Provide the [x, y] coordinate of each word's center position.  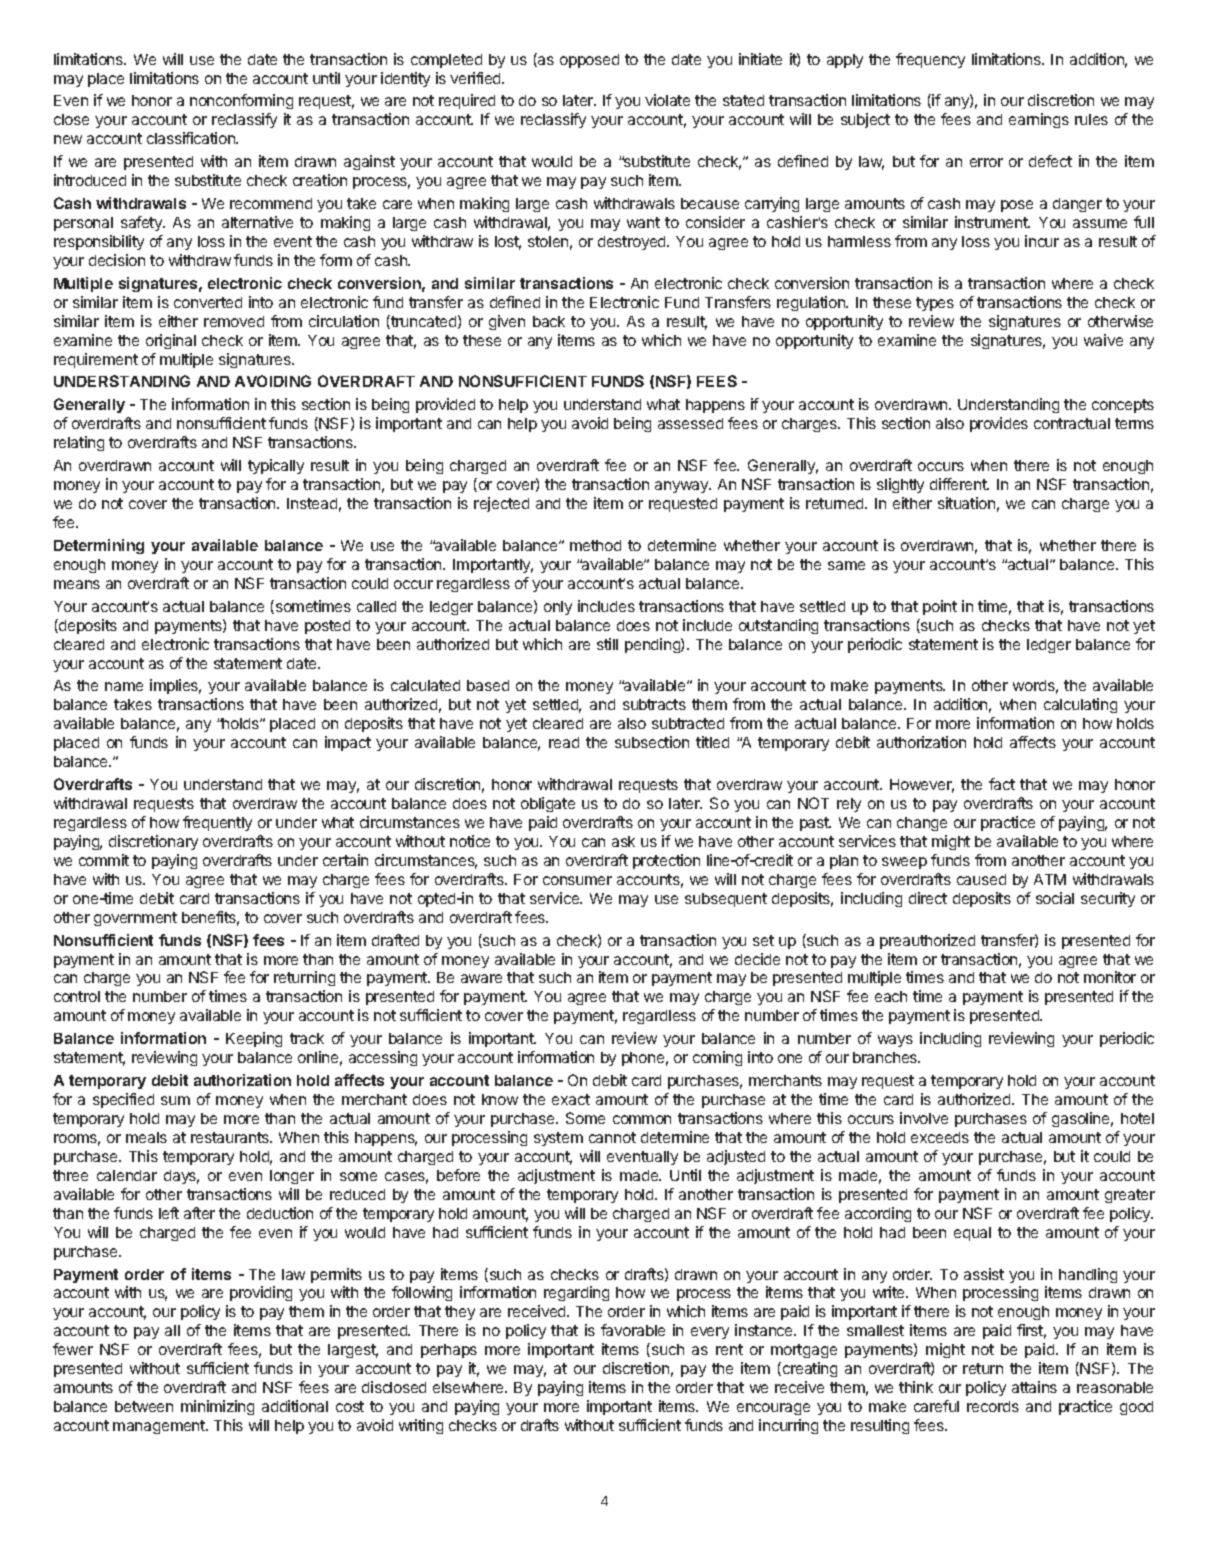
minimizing [217, 1407]
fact [1002, 784]
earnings [1039, 120]
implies [175, 686]
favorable [633, 1330]
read [564, 742]
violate [667, 100]
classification [192, 138]
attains [1034, 1387]
